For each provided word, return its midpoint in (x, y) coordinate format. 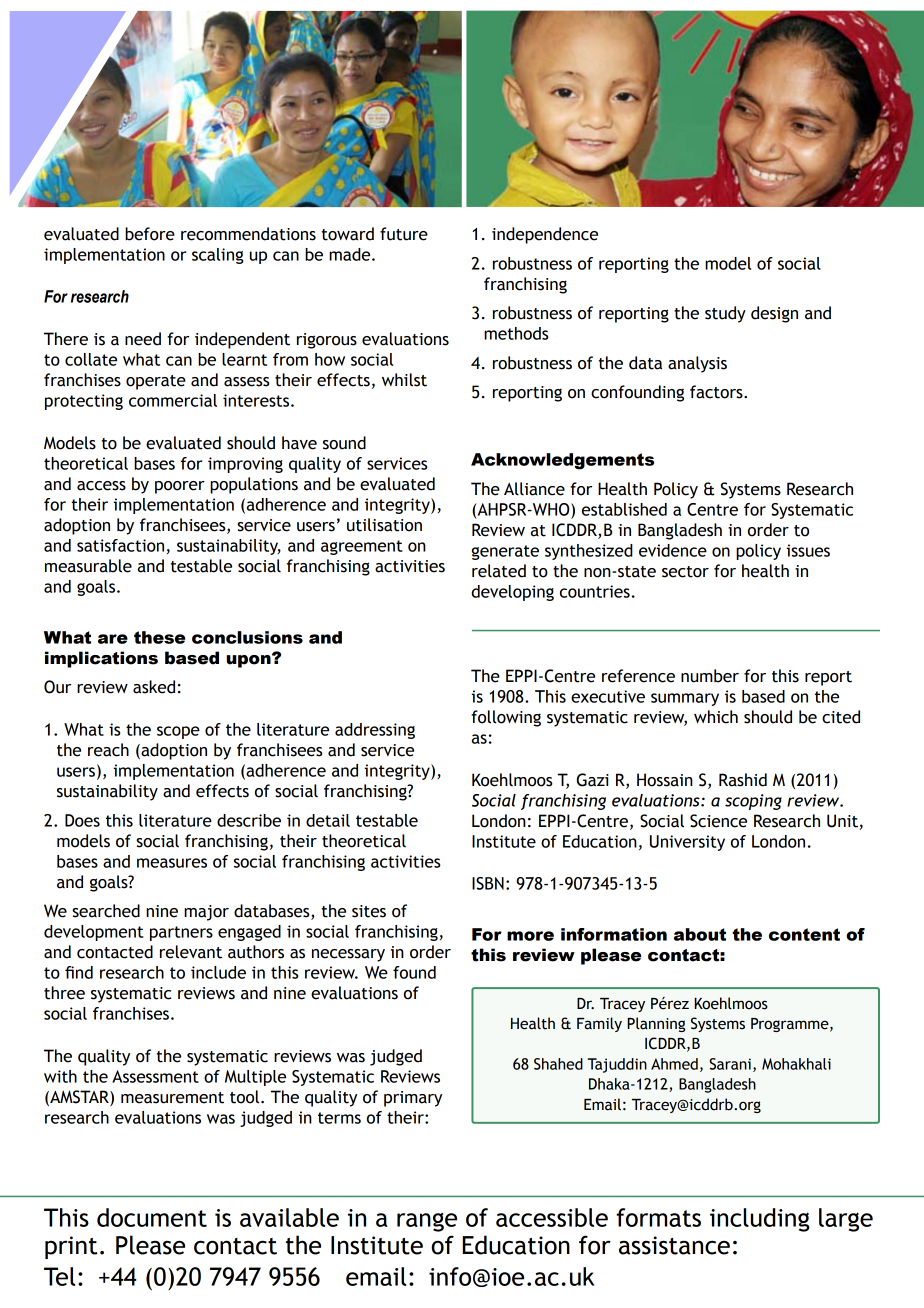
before (150, 234)
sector (685, 572)
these (159, 637)
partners (181, 933)
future (404, 234)
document (152, 1217)
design (774, 314)
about (700, 934)
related (499, 571)
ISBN (488, 883)
